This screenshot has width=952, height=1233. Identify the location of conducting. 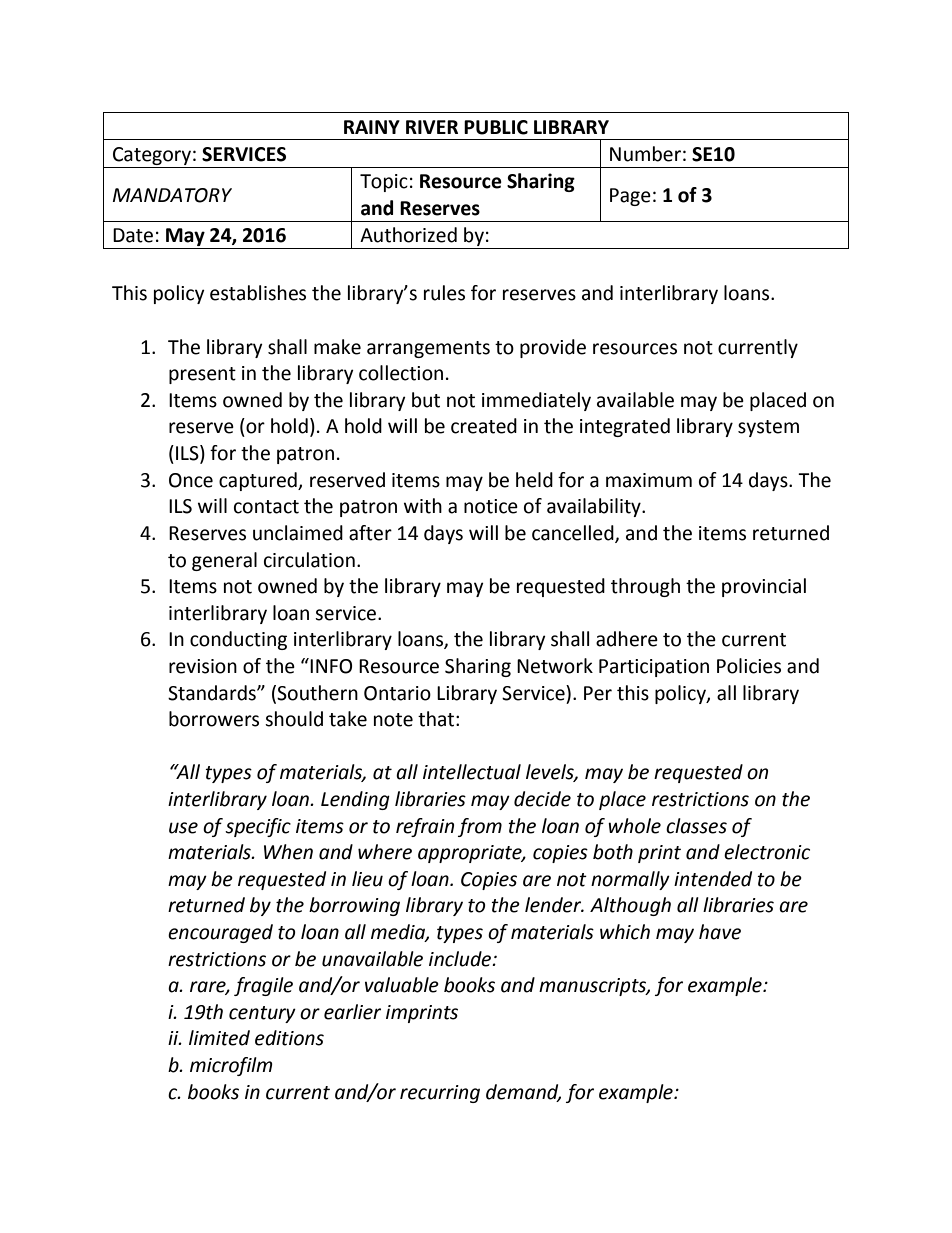
(238, 640).
